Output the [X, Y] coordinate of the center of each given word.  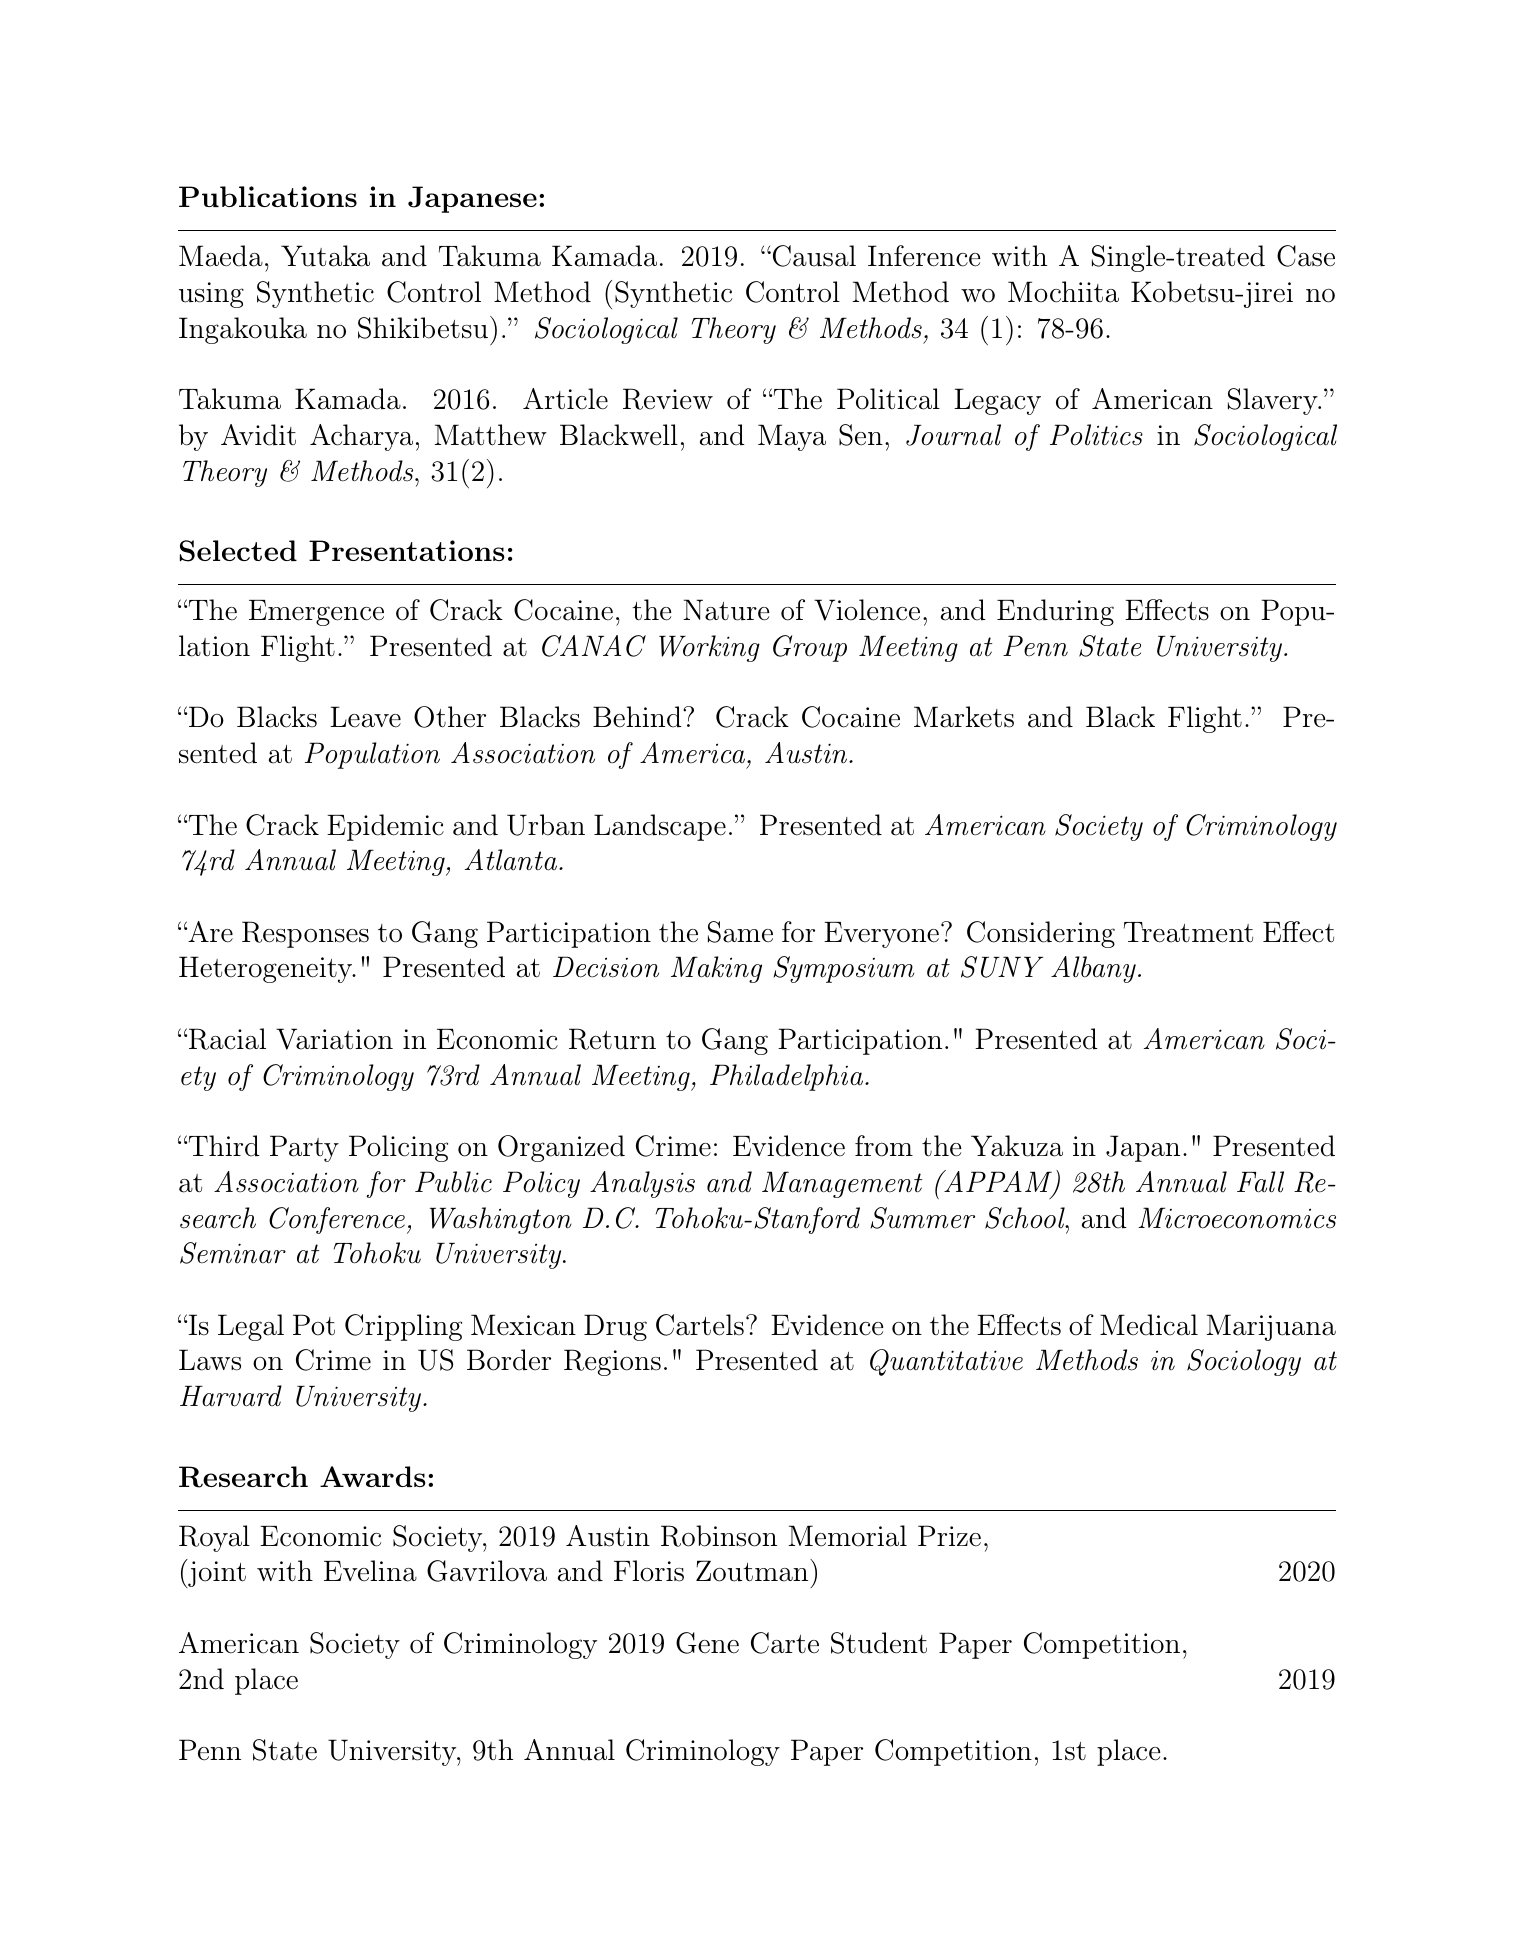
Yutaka [325, 256]
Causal [813, 256]
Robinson [719, 1536]
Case [1306, 256]
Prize [949, 1536]
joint [216, 1574]
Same [740, 932]
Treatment [1188, 932]
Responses [305, 934]
